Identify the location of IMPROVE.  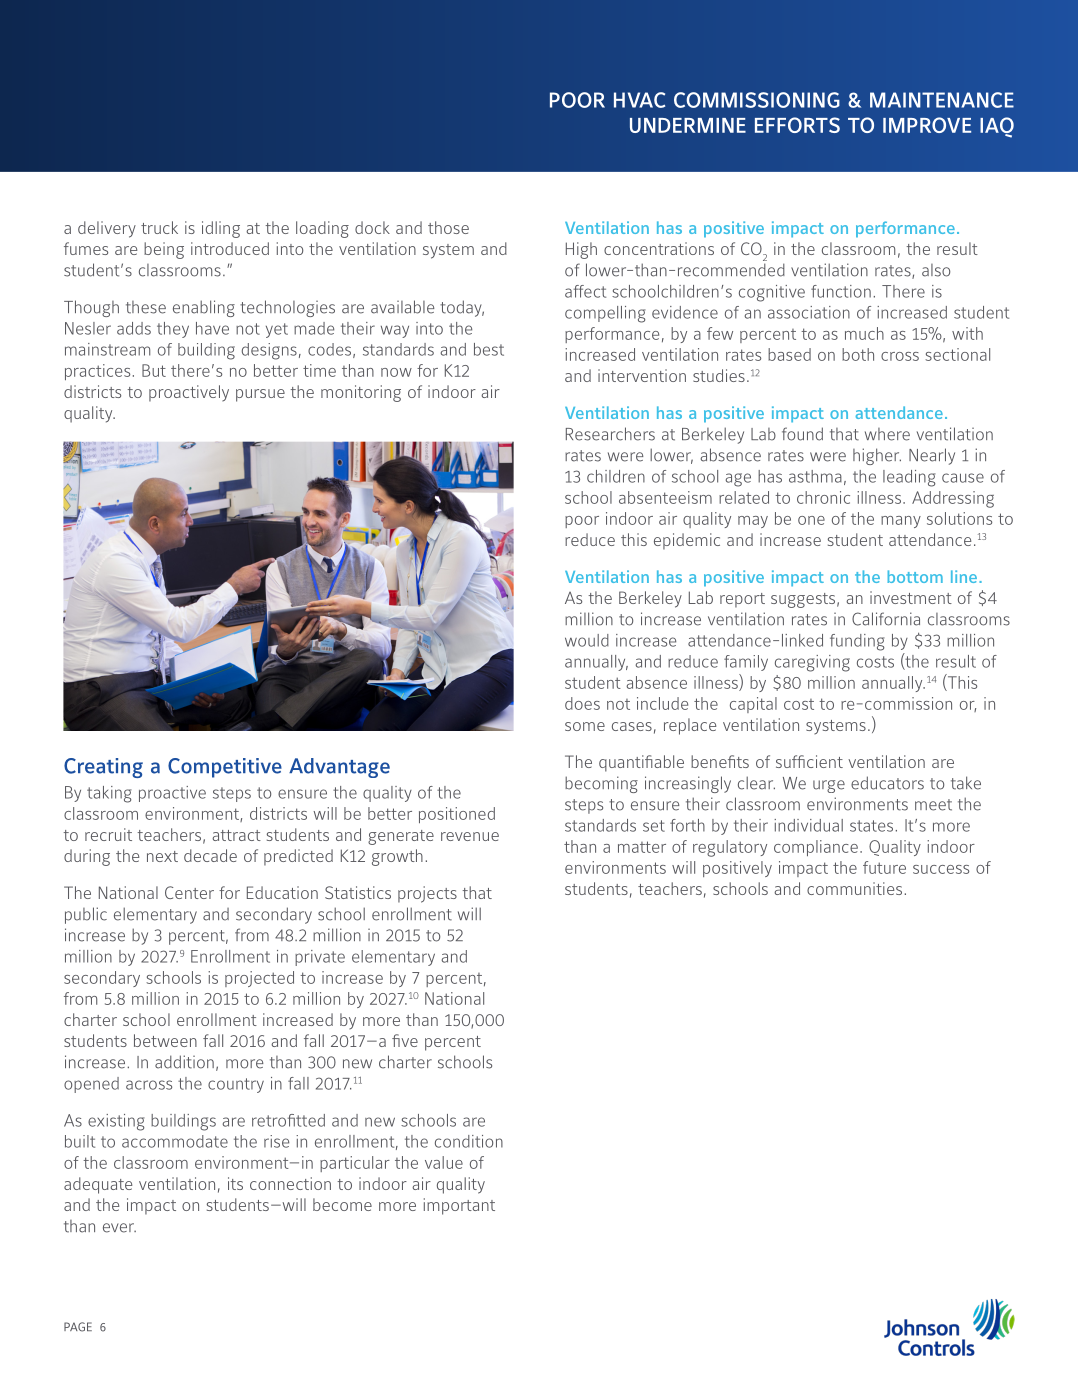
(927, 125).
